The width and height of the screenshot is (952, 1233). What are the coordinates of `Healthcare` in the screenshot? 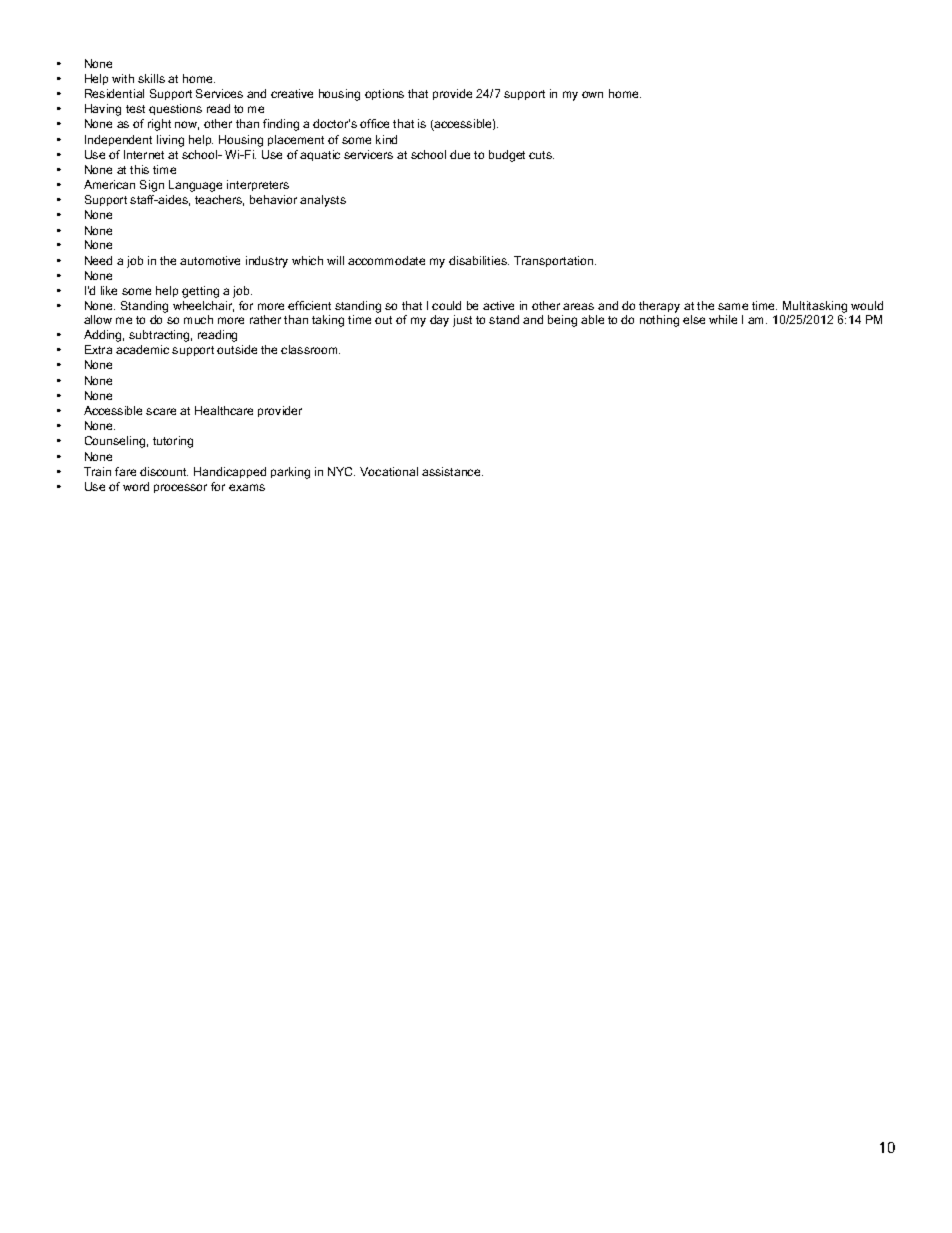 It's located at (224, 410).
